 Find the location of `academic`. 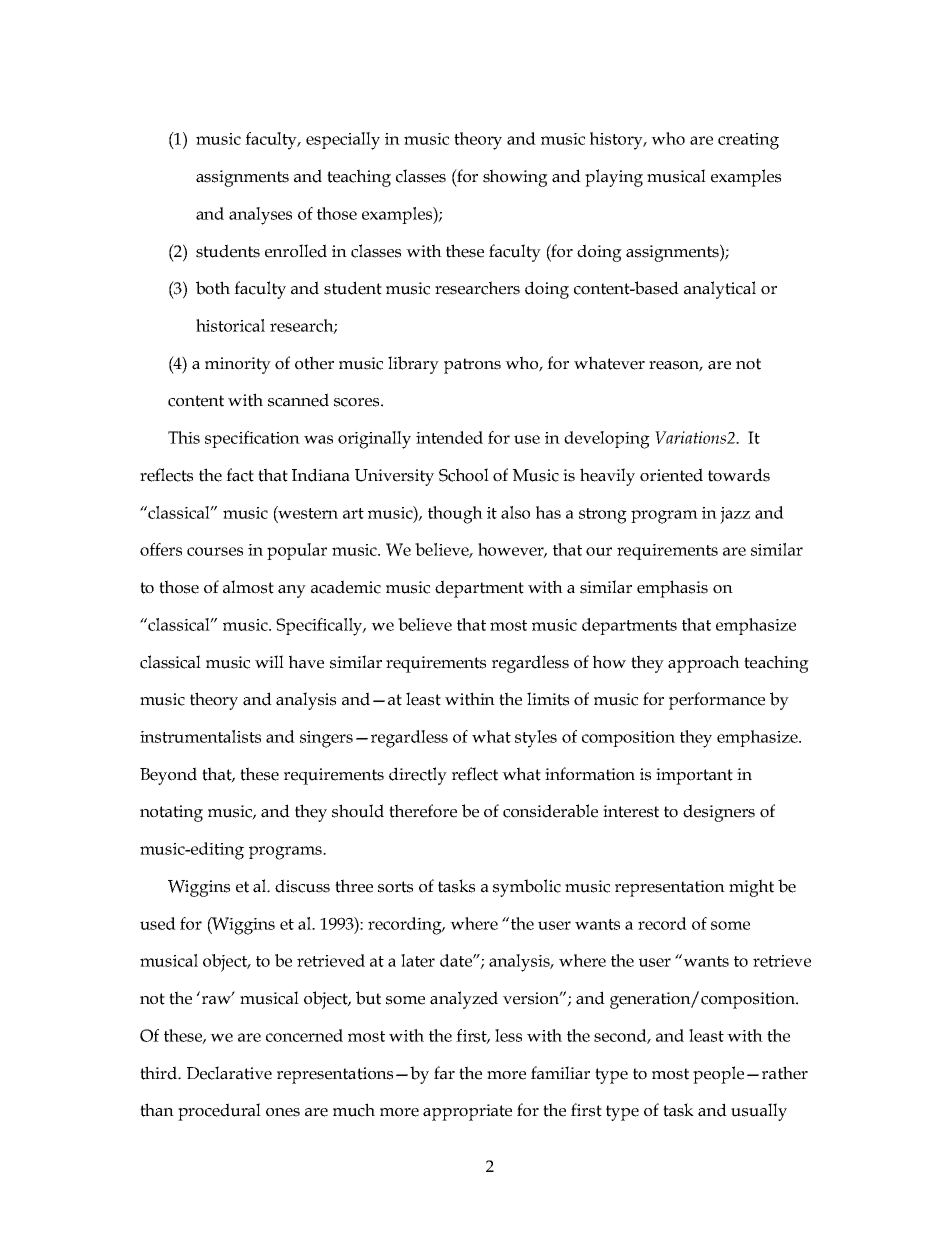

academic is located at coordinates (346, 587).
